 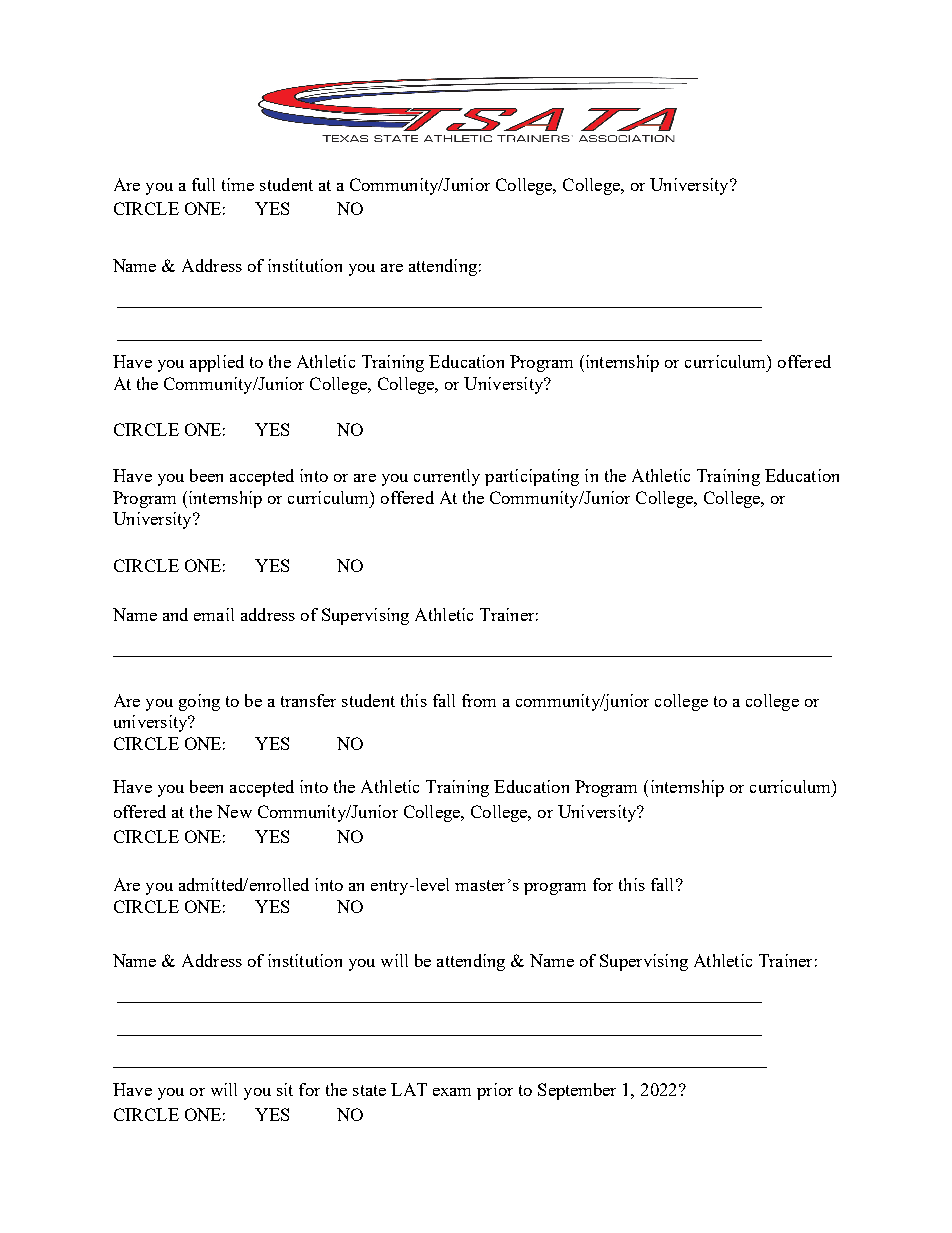 I want to click on state, so click(x=369, y=1090).
